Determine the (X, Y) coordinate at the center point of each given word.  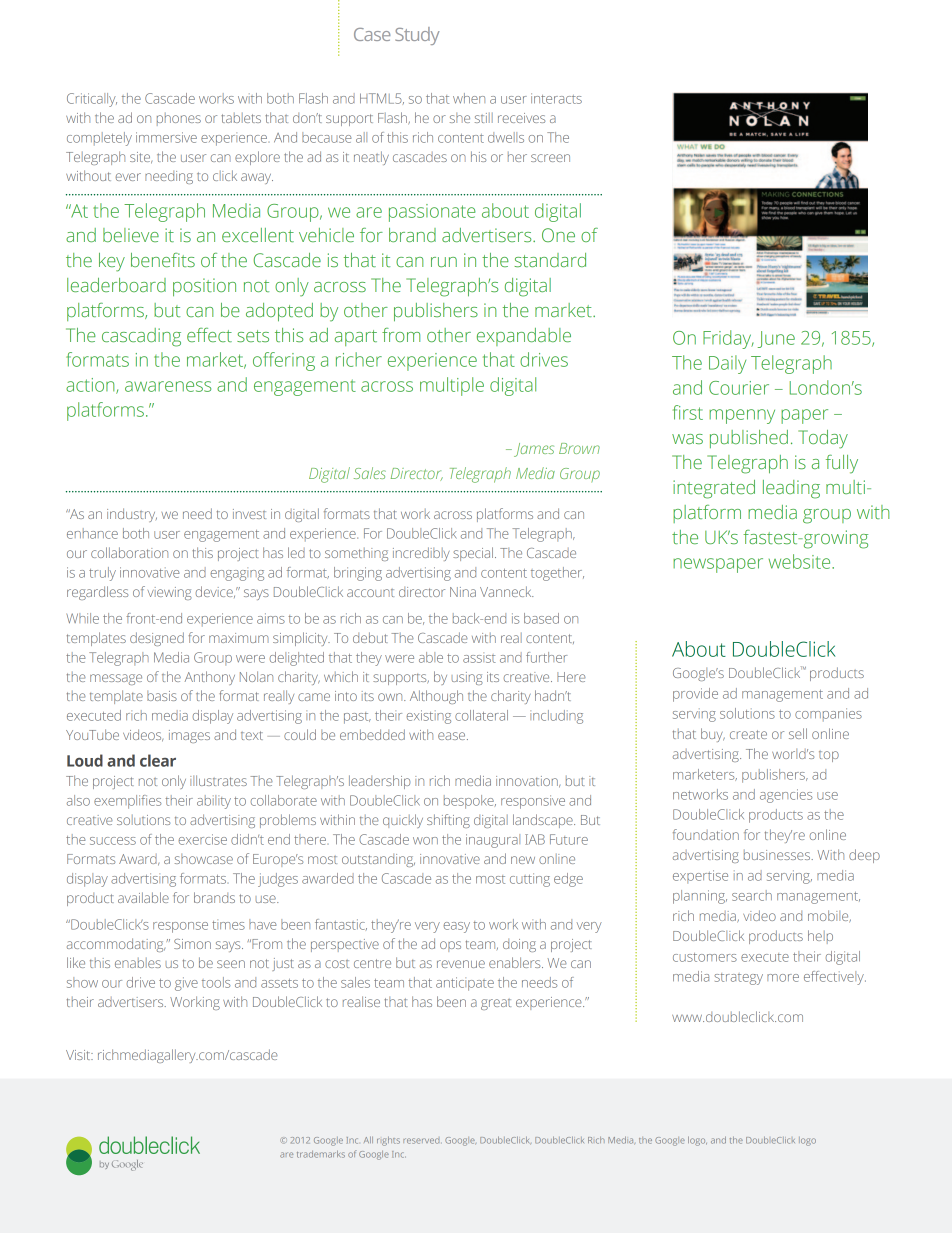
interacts (556, 98)
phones (179, 119)
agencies (786, 796)
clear (158, 760)
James (534, 450)
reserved (421, 1141)
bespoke (470, 802)
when (469, 98)
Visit (79, 1055)
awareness (168, 386)
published (749, 439)
